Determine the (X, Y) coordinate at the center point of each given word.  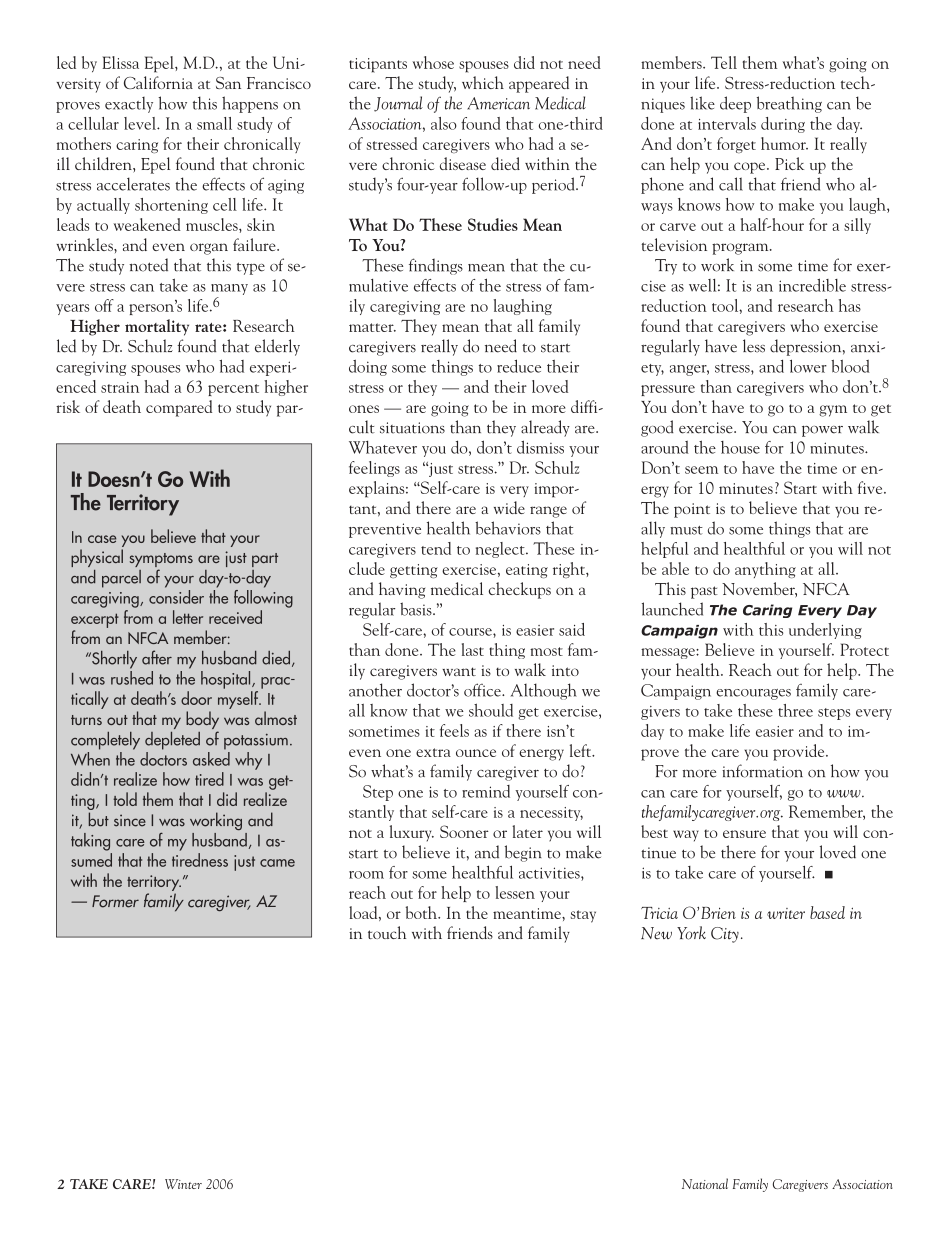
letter (188, 617)
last (473, 649)
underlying (825, 631)
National (705, 1183)
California (158, 82)
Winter (183, 1184)
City (725, 935)
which (483, 82)
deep (735, 104)
